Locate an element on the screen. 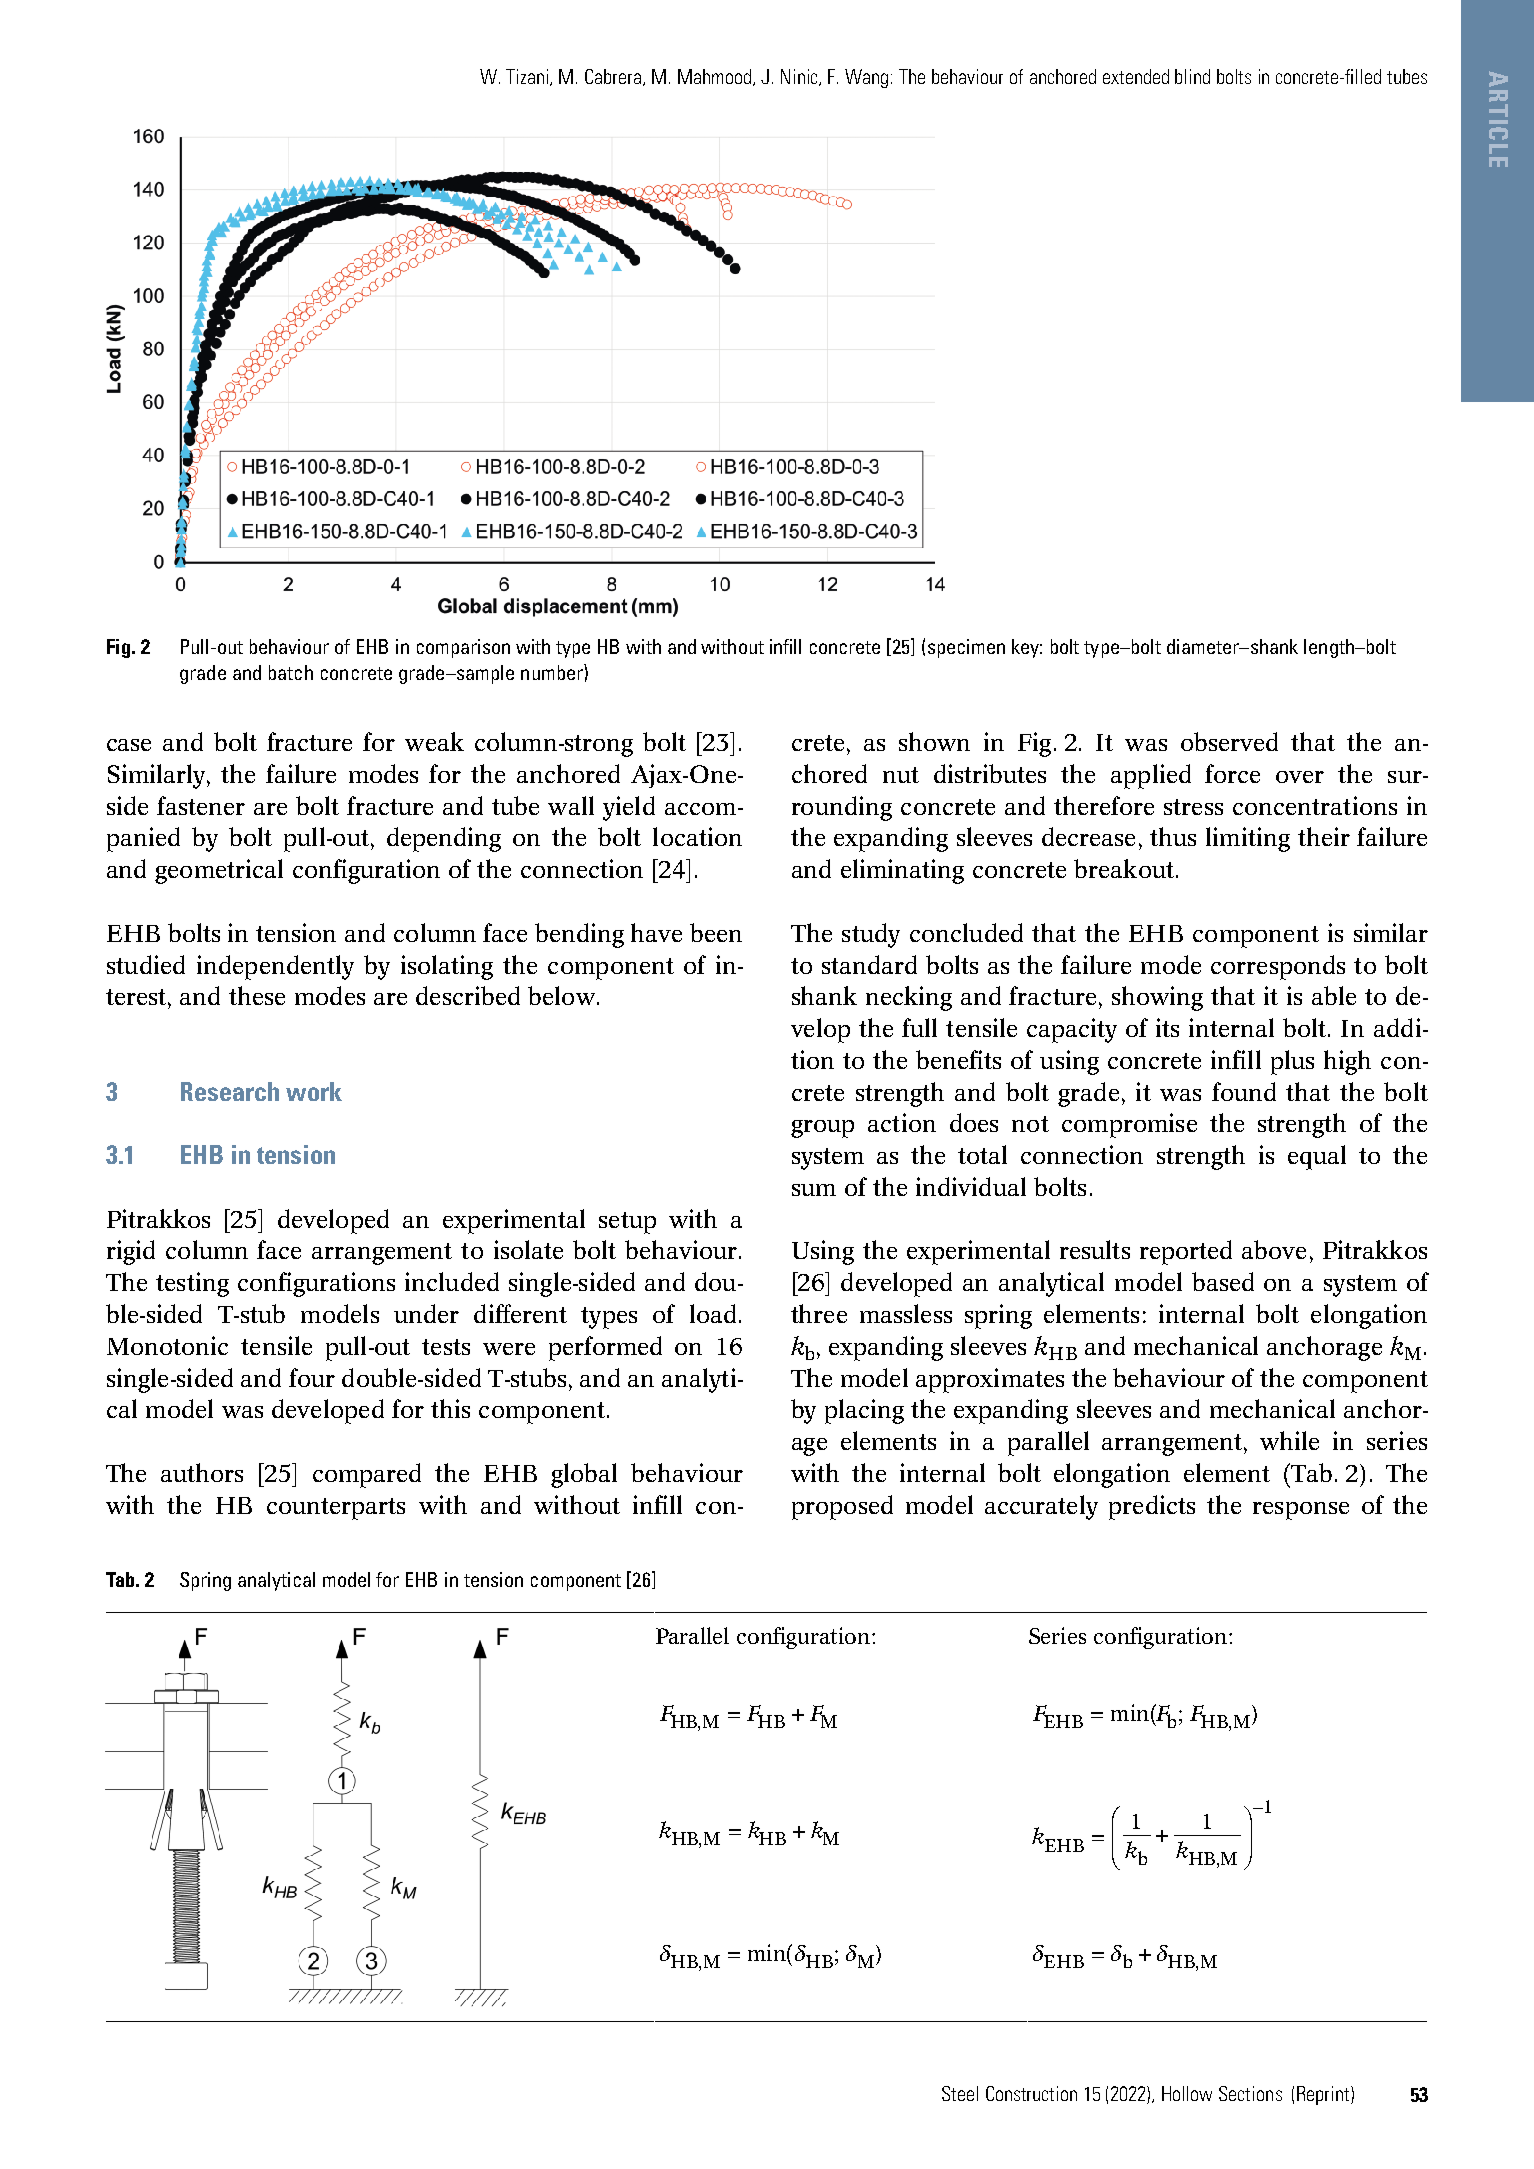 This screenshot has height=2169, width=1534. Cabrera is located at coordinates (614, 77).
